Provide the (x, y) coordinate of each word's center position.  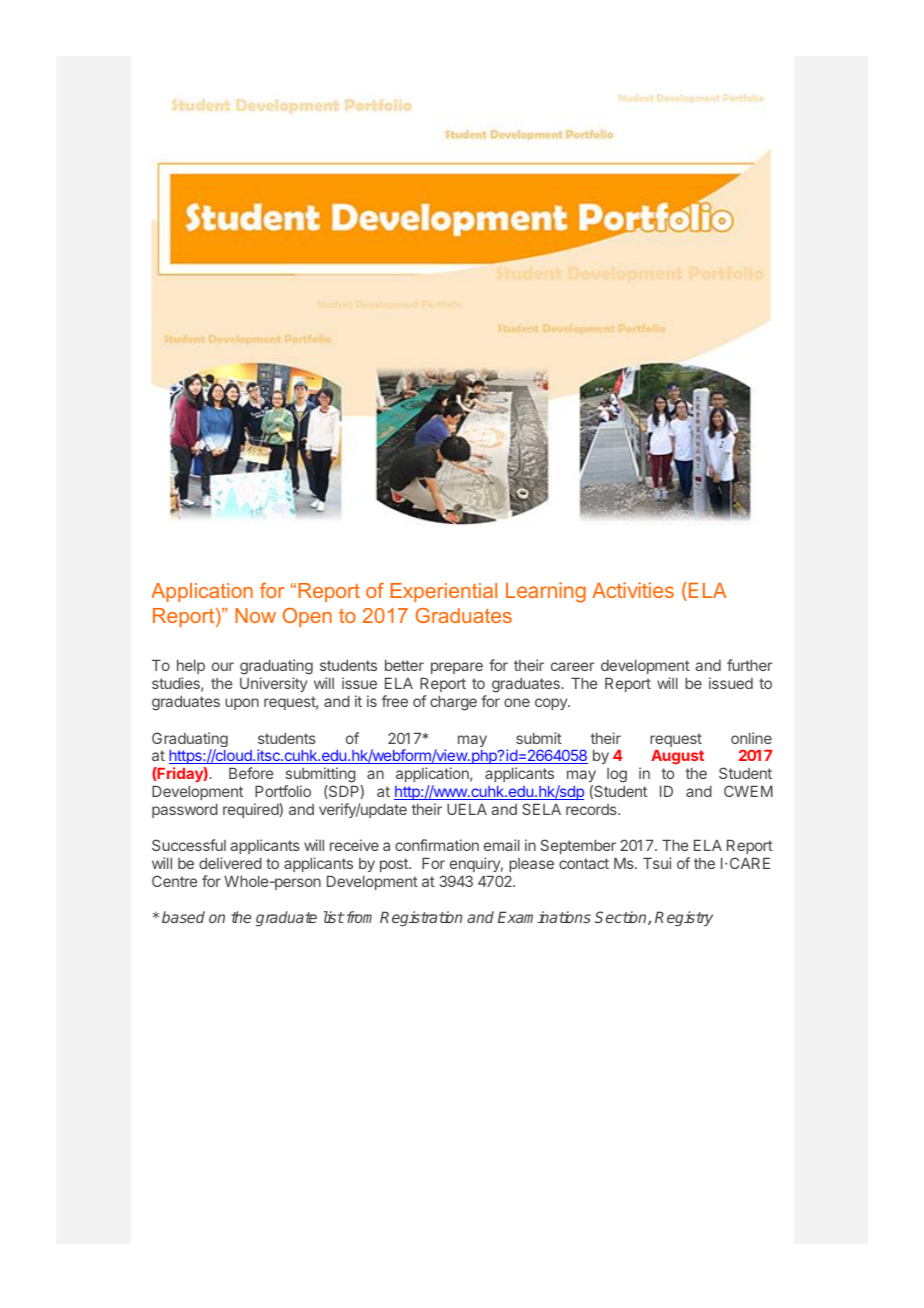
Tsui (657, 863)
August (677, 757)
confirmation (437, 845)
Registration (421, 919)
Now (255, 615)
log (617, 775)
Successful (189, 845)
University (273, 684)
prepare (457, 668)
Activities (633, 590)
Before (251, 773)
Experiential (444, 592)
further (749, 665)
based (183, 917)
